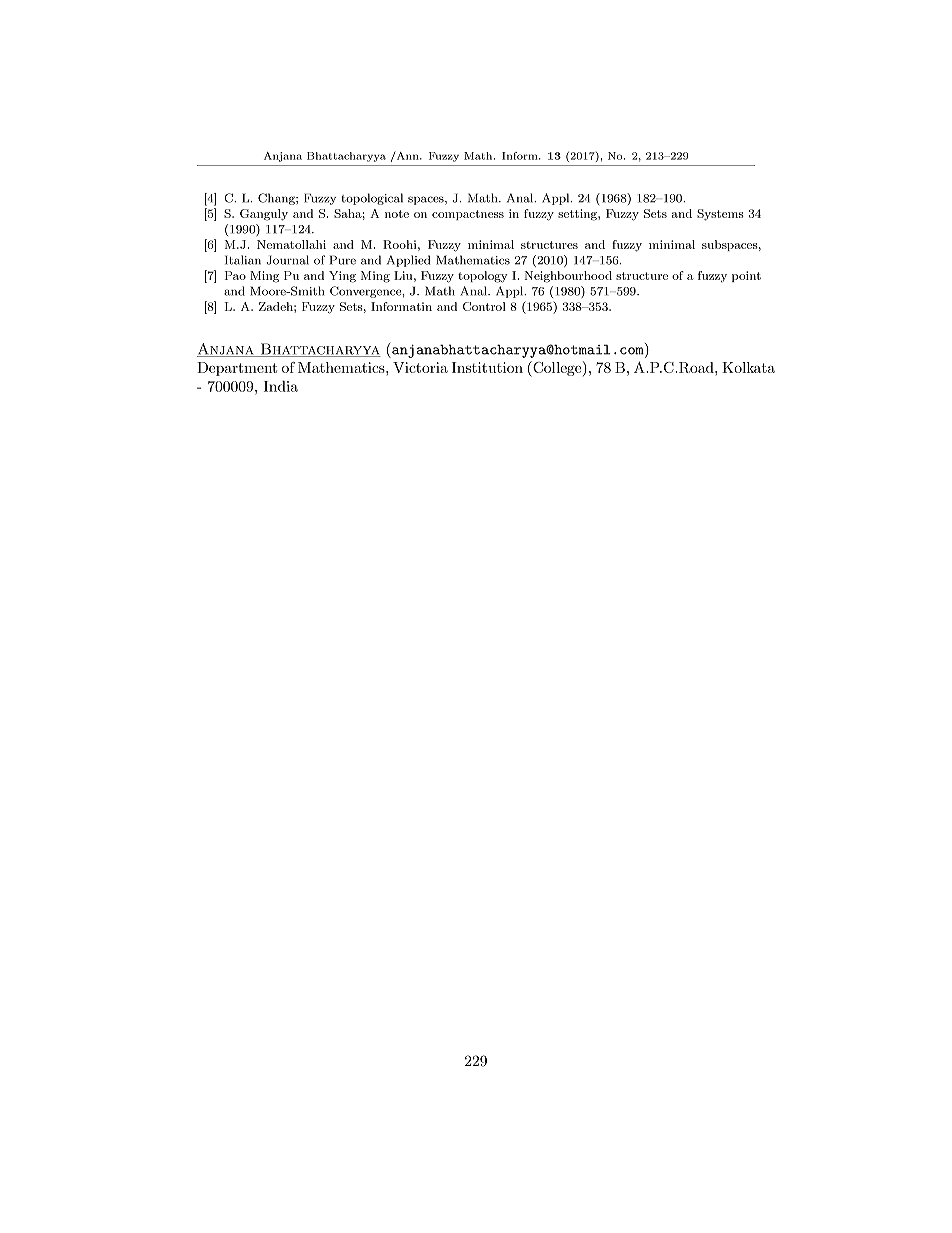  I want to click on Control, so click(484, 306).
